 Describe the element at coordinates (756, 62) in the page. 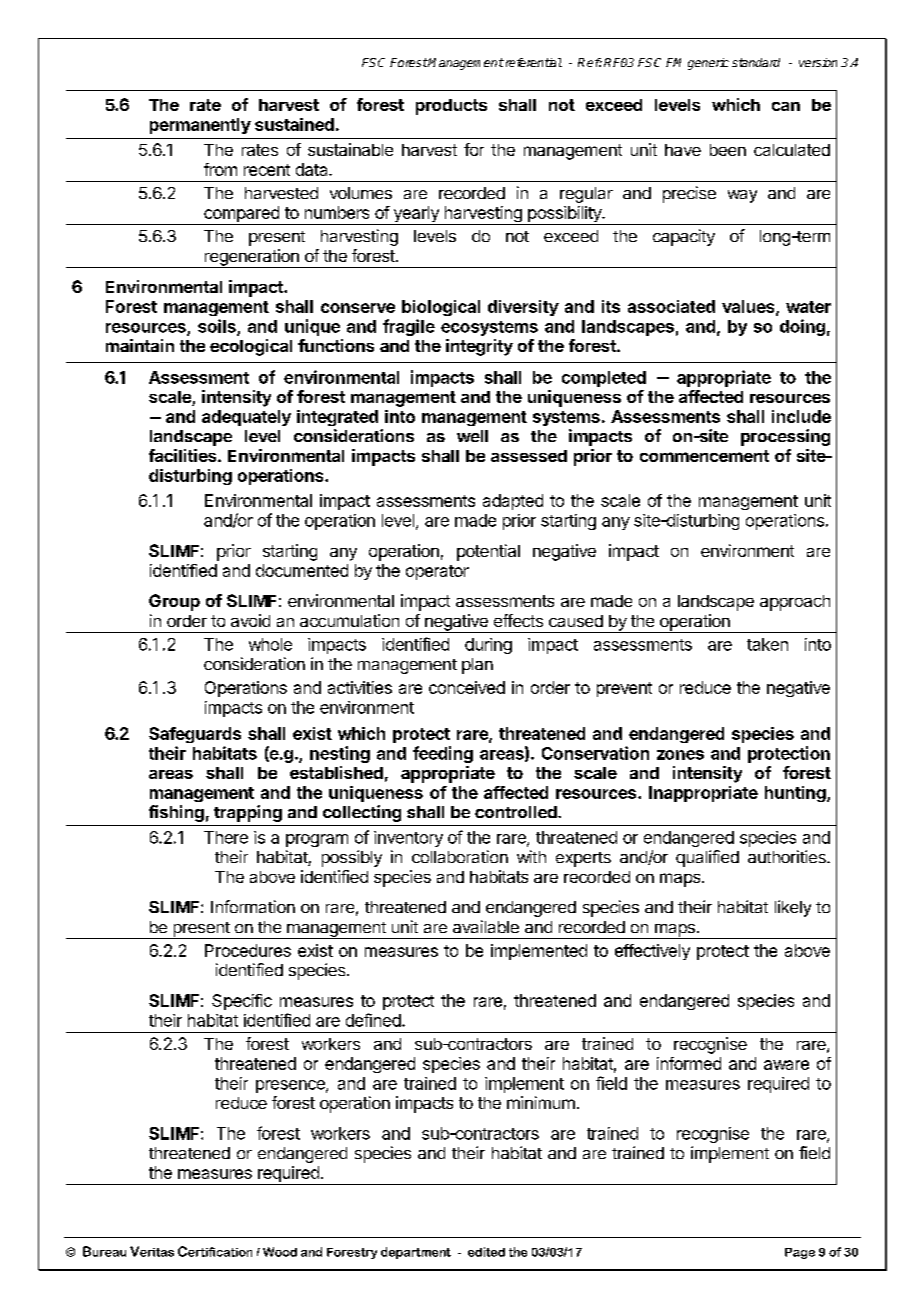

I see `standard` at that location.
